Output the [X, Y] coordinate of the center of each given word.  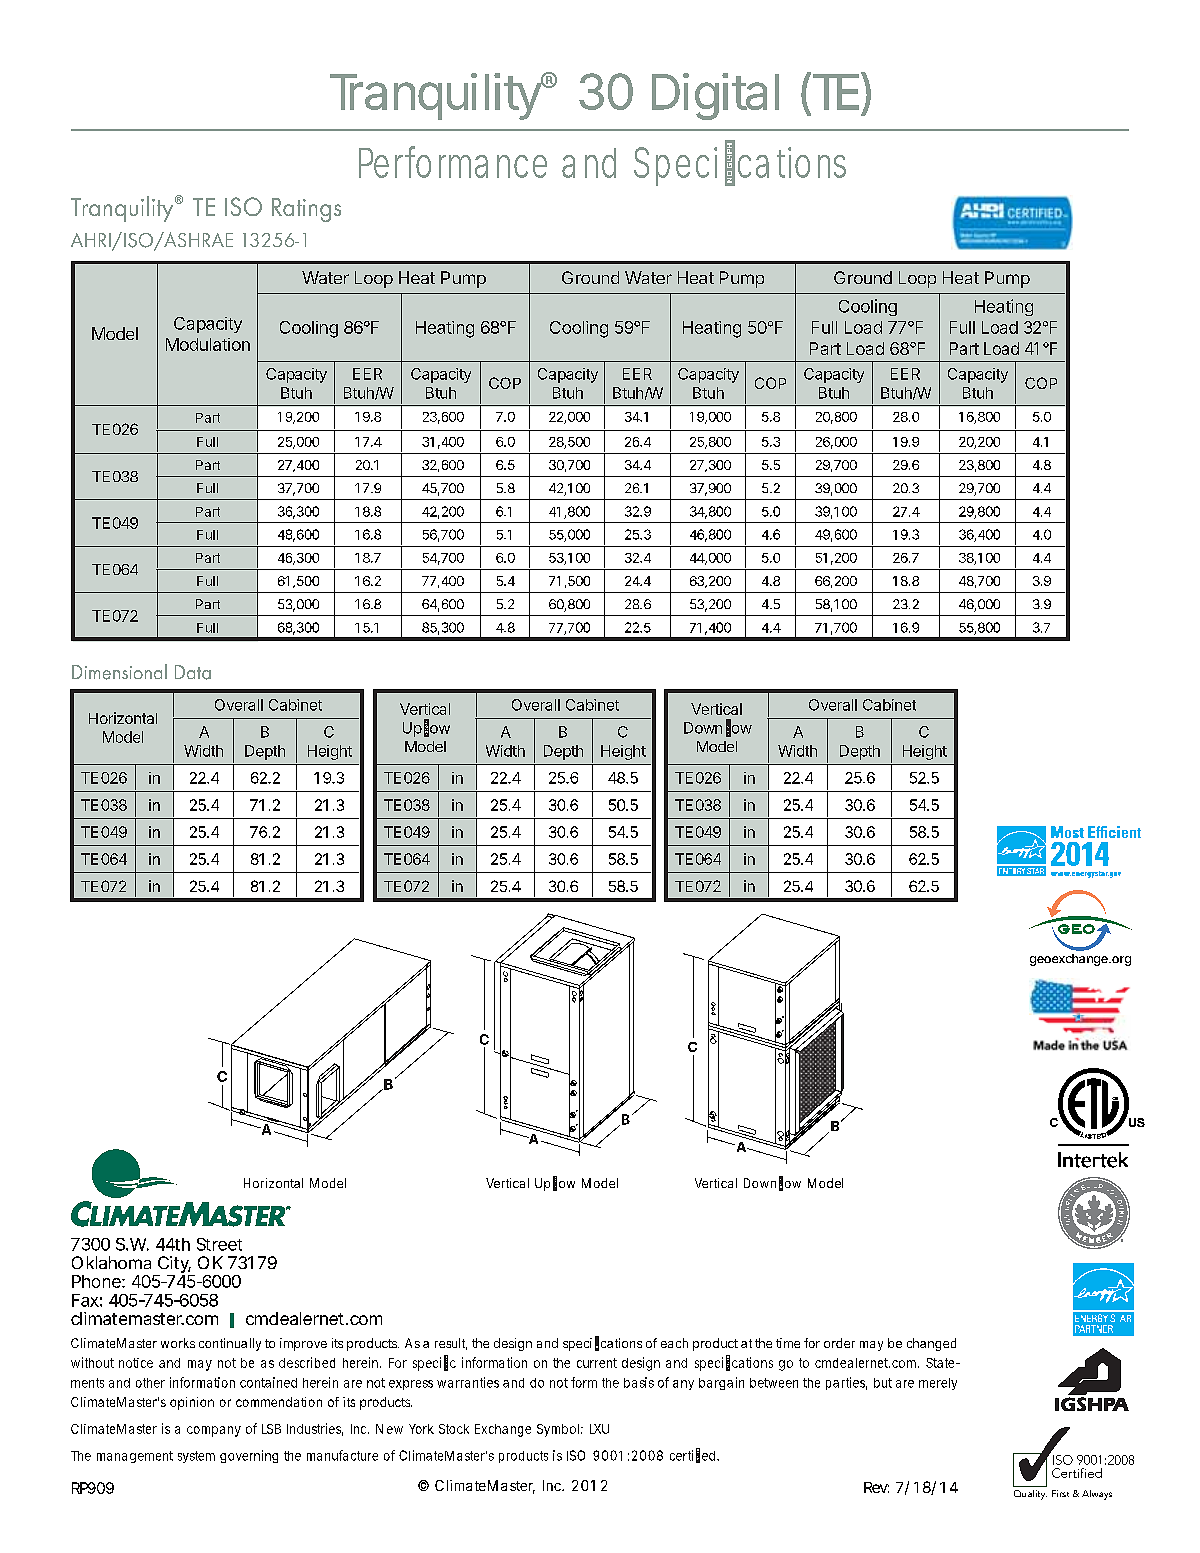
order [839, 1343]
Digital [715, 96]
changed [931, 1344]
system [196, 1457]
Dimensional [119, 672]
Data [193, 672]
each [674, 1343]
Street [219, 1244]
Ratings [306, 210]
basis [639, 1382]
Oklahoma [111, 1262]
